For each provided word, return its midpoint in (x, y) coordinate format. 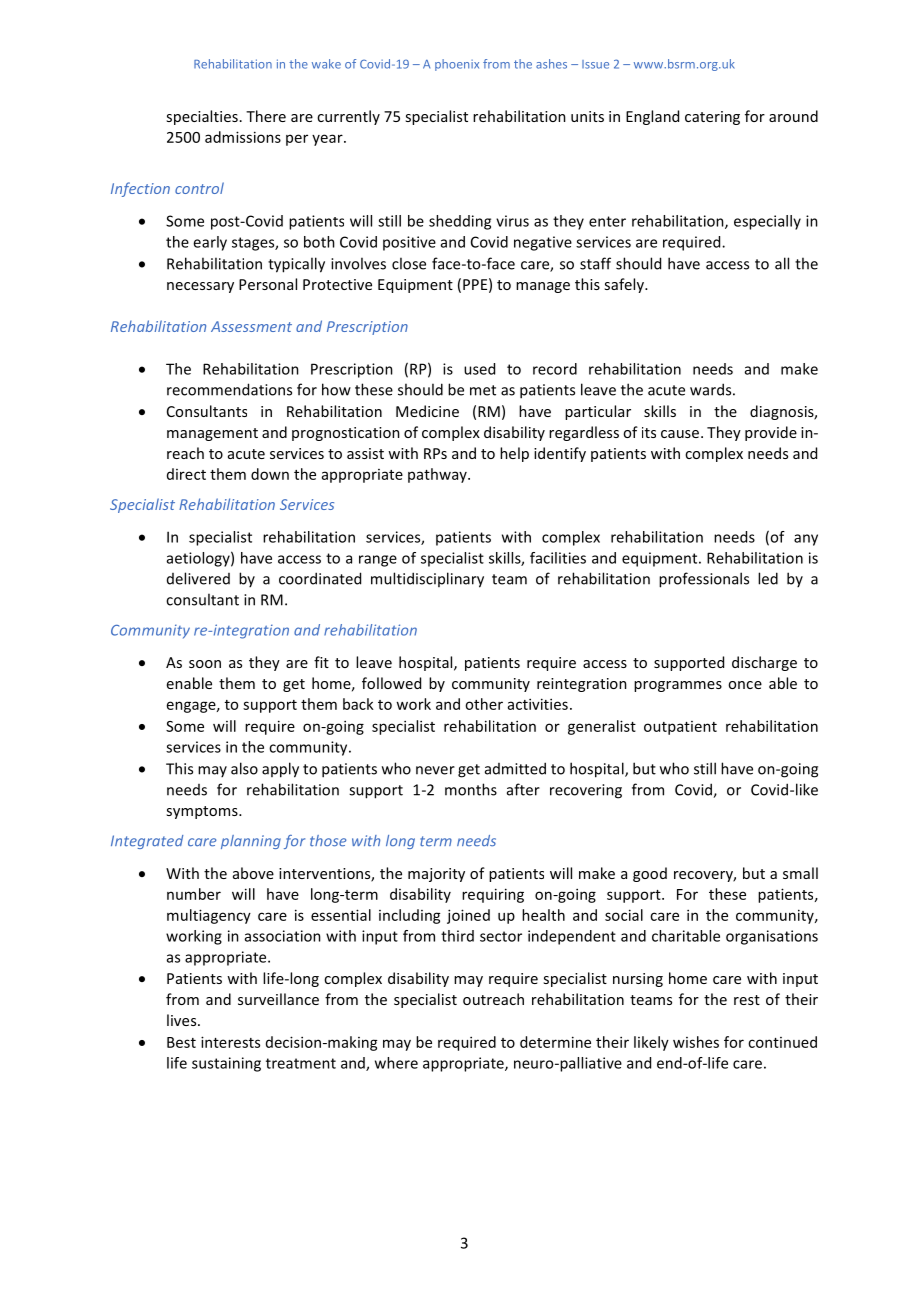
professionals (704, 580)
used (479, 369)
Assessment (251, 326)
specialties (202, 117)
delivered (198, 578)
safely (625, 285)
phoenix (457, 65)
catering (712, 118)
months (471, 789)
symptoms (203, 812)
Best (181, 1042)
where (396, 1063)
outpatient (680, 728)
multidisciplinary (427, 580)
